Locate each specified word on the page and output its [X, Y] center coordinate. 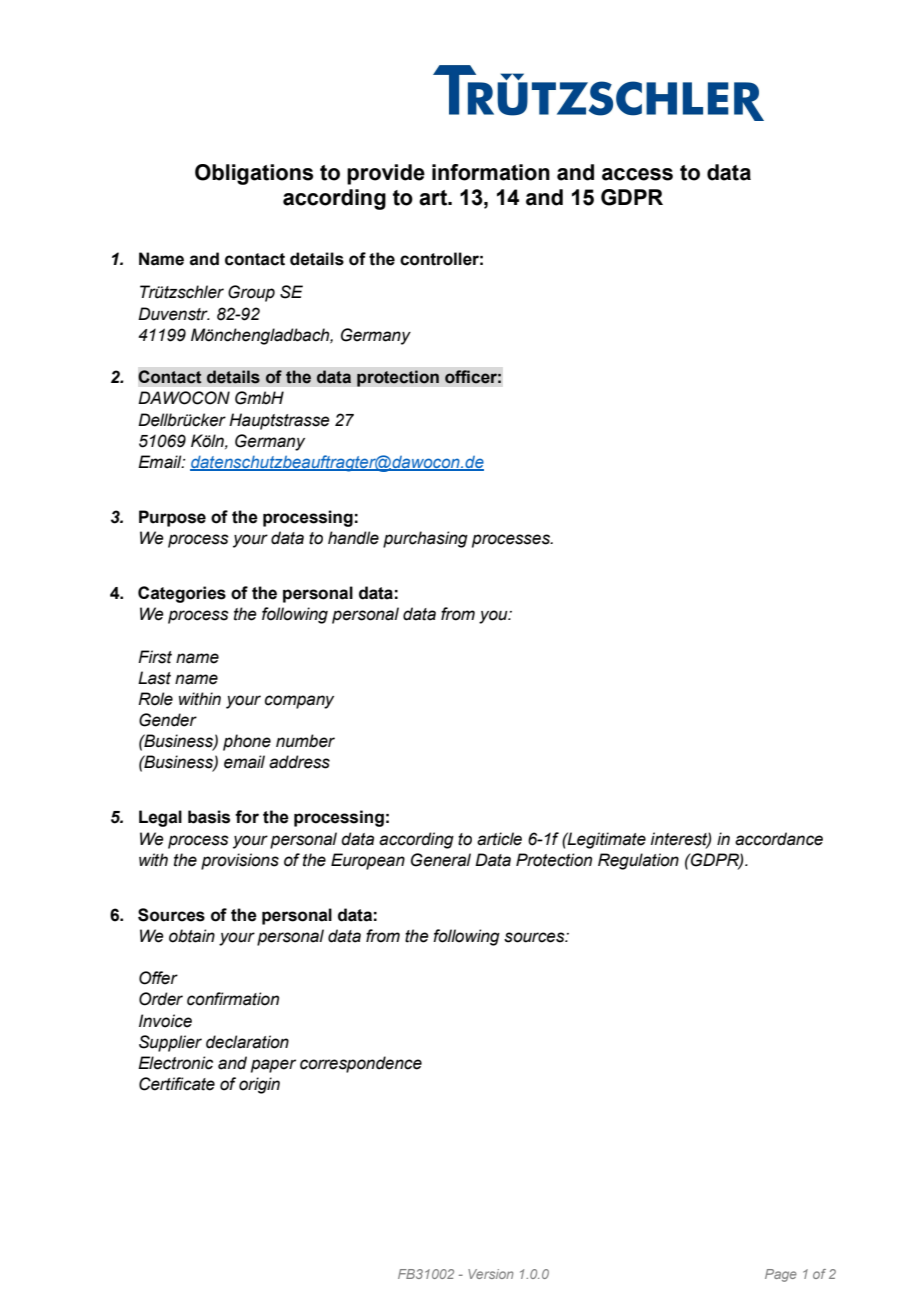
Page [781, 1275]
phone [247, 742]
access [637, 174]
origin [259, 1085]
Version [491, 1274]
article [499, 839]
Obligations [254, 174]
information [491, 172]
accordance [779, 839]
